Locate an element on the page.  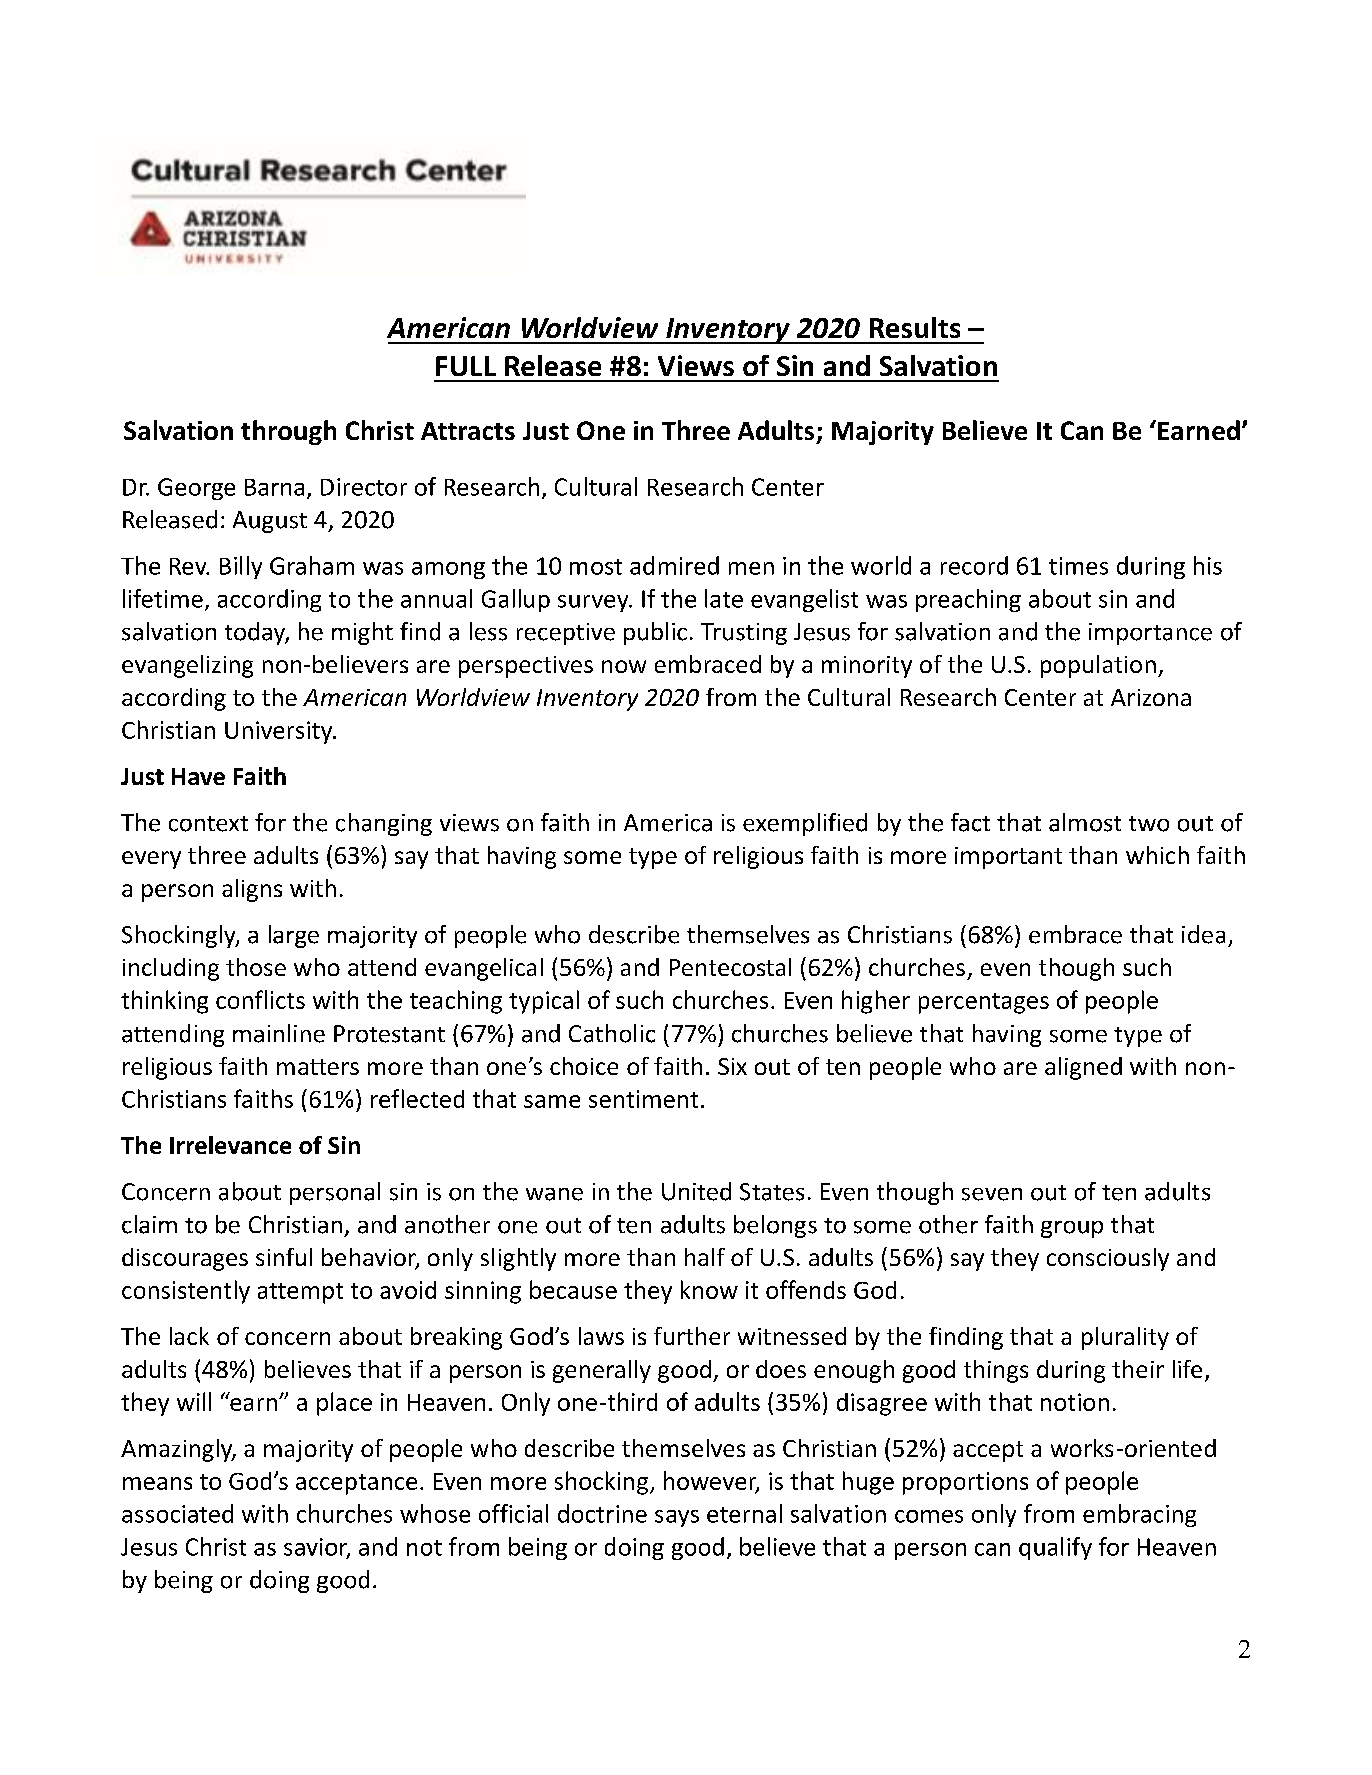
through is located at coordinates (288, 432).
